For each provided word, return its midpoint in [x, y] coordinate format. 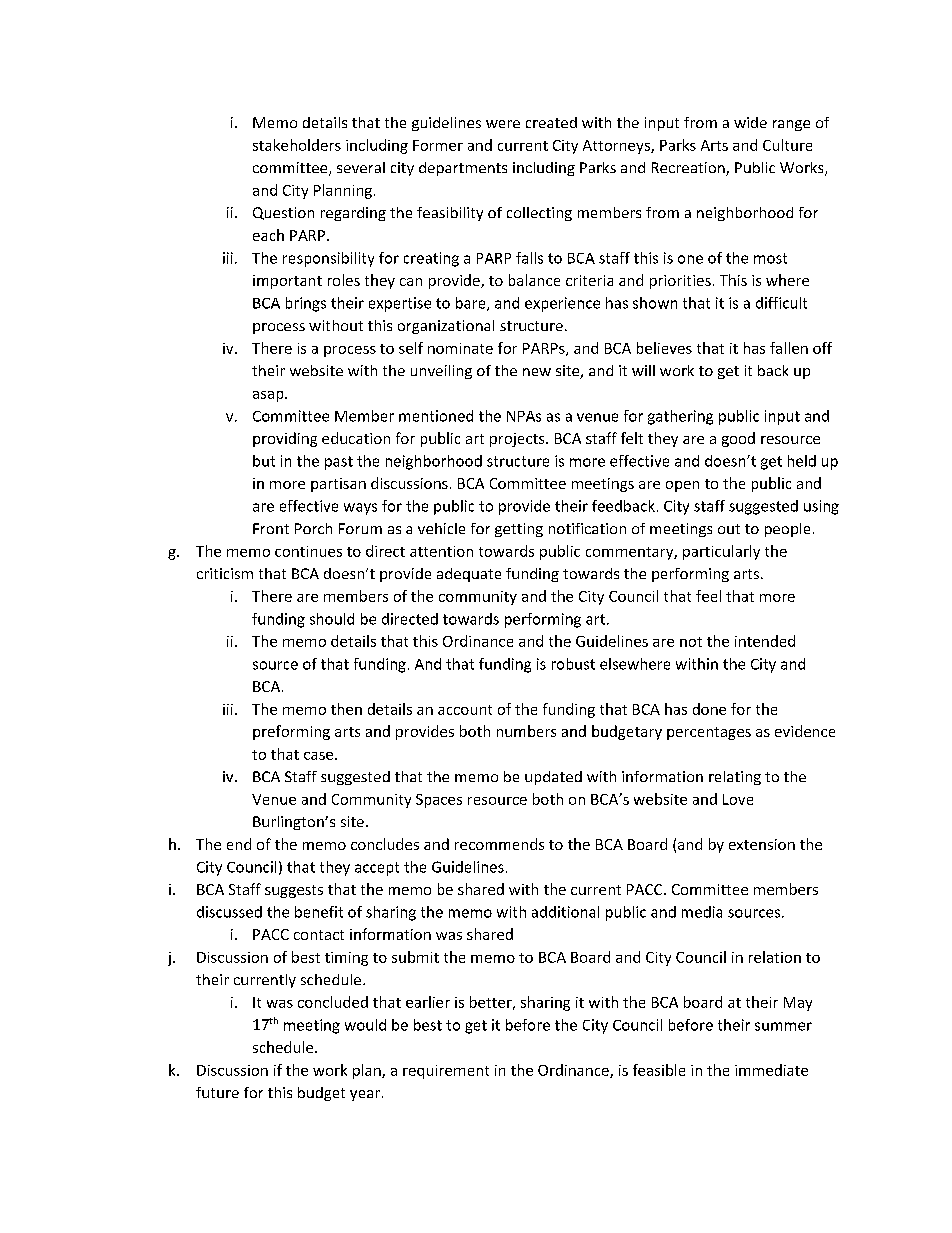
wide [750, 122]
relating [735, 778]
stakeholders [297, 145]
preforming [291, 732]
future [217, 1092]
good [738, 439]
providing [285, 439]
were [503, 124]
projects [518, 440]
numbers [526, 731]
